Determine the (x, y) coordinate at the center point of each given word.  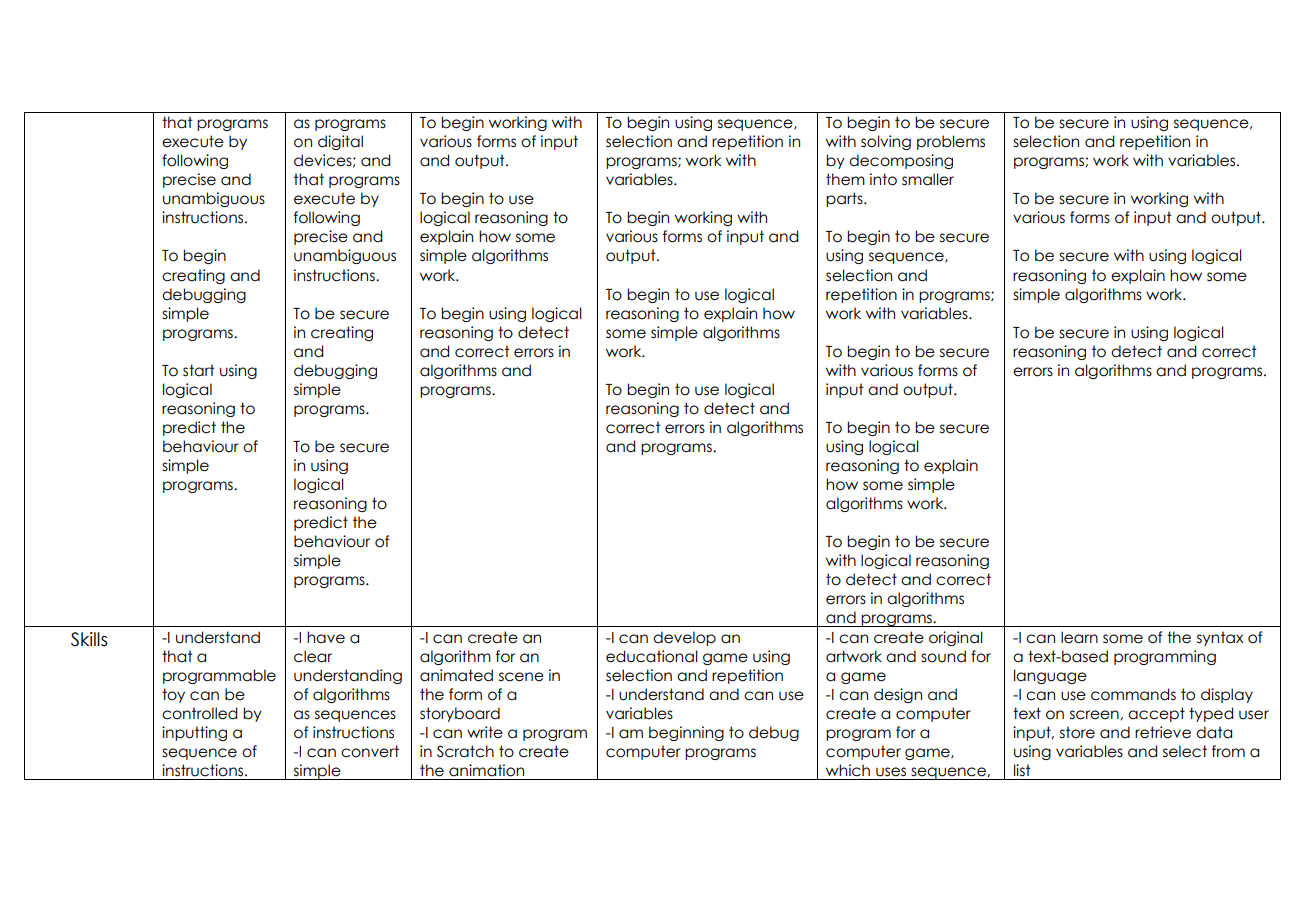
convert (370, 751)
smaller (928, 179)
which (848, 770)
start (199, 370)
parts (845, 199)
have (326, 637)
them (845, 179)
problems (951, 142)
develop (684, 638)
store (1077, 732)
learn (1079, 637)
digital (340, 142)
